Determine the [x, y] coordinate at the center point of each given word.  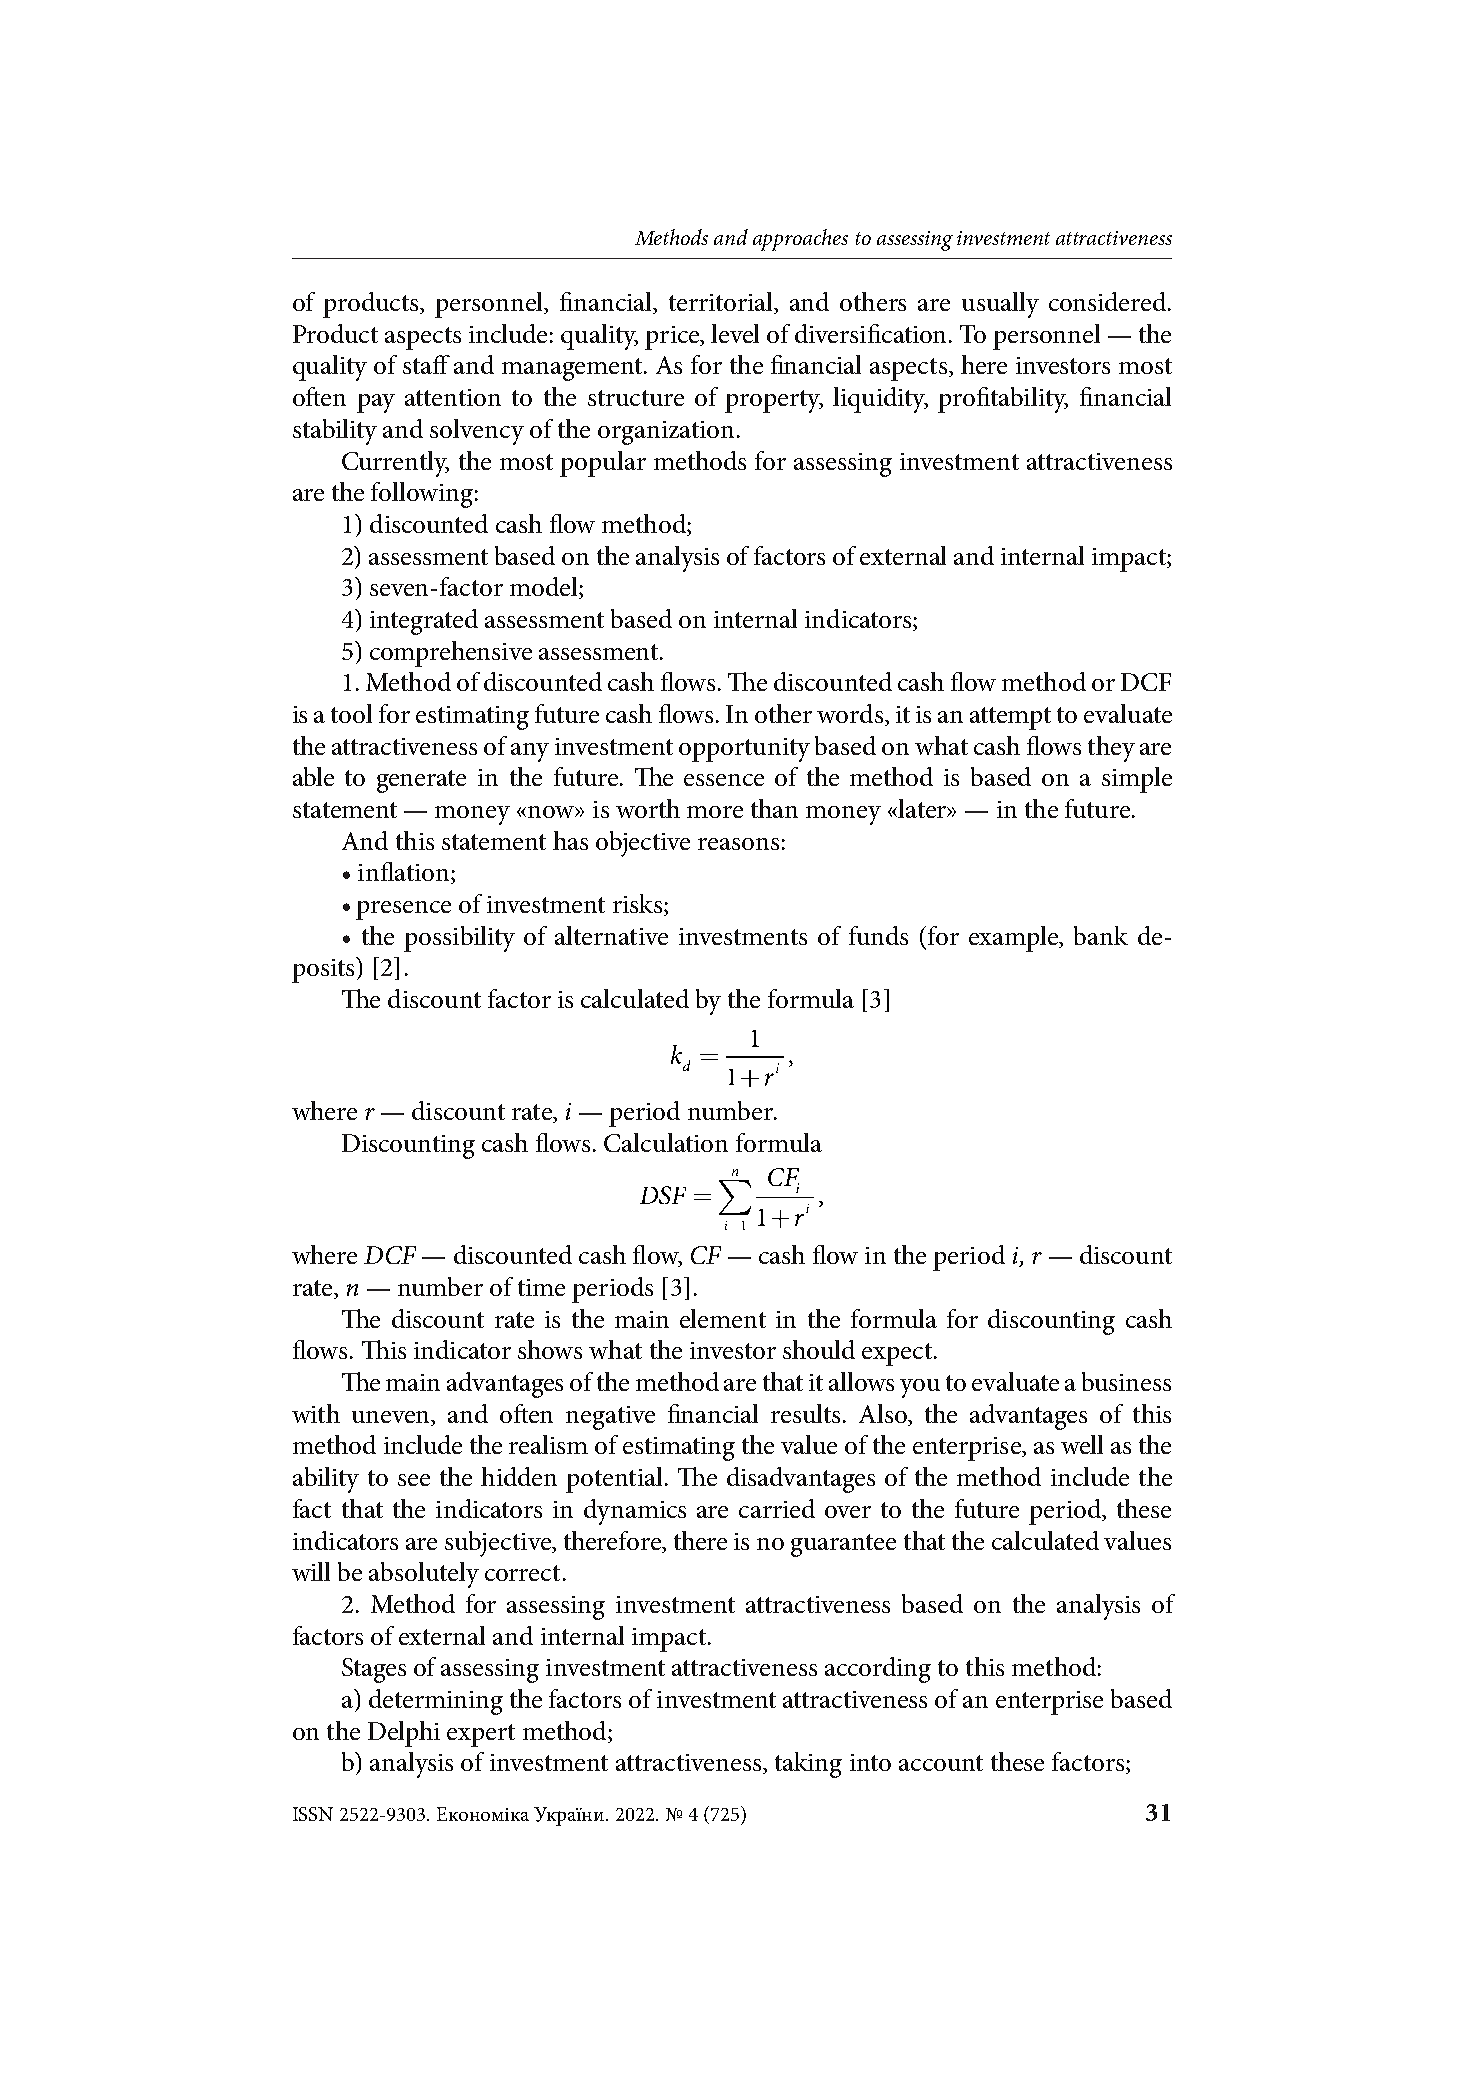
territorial [722, 303]
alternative [611, 935]
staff [426, 364]
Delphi [404, 1734]
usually [1000, 305]
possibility [459, 939]
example [1015, 939]
